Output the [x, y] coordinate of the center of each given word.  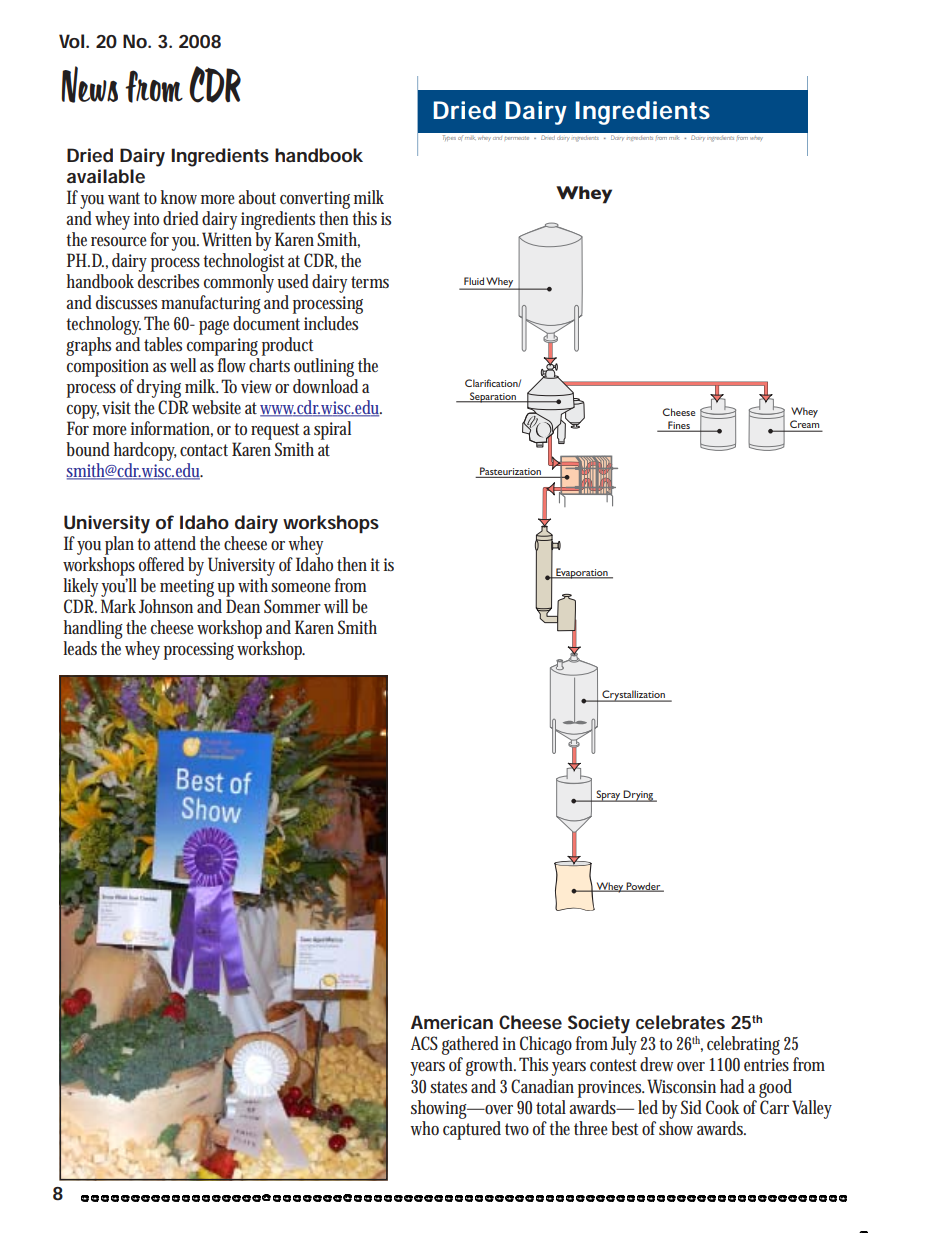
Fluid [474, 281]
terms [370, 282]
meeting [187, 588]
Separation [493, 397]
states [448, 1087]
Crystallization [633, 696]
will [336, 606]
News [90, 84]
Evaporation [582, 573]
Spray [608, 796]
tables [163, 344]
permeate [517, 138]
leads [80, 648]
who [424, 1128]
